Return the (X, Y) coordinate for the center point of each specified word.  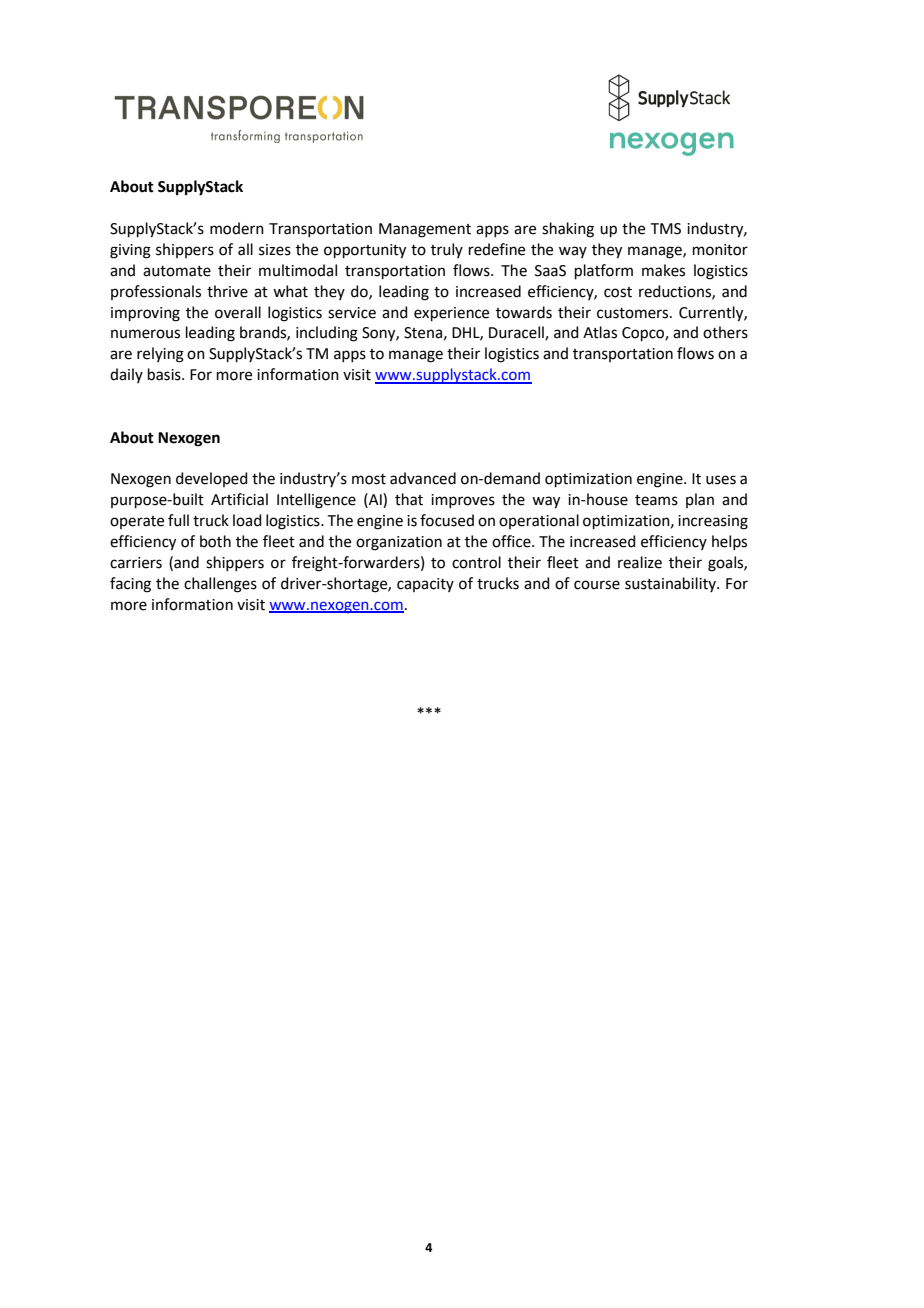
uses (721, 480)
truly (447, 250)
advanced (423, 478)
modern (237, 228)
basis (165, 374)
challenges (220, 585)
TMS (666, 229)
